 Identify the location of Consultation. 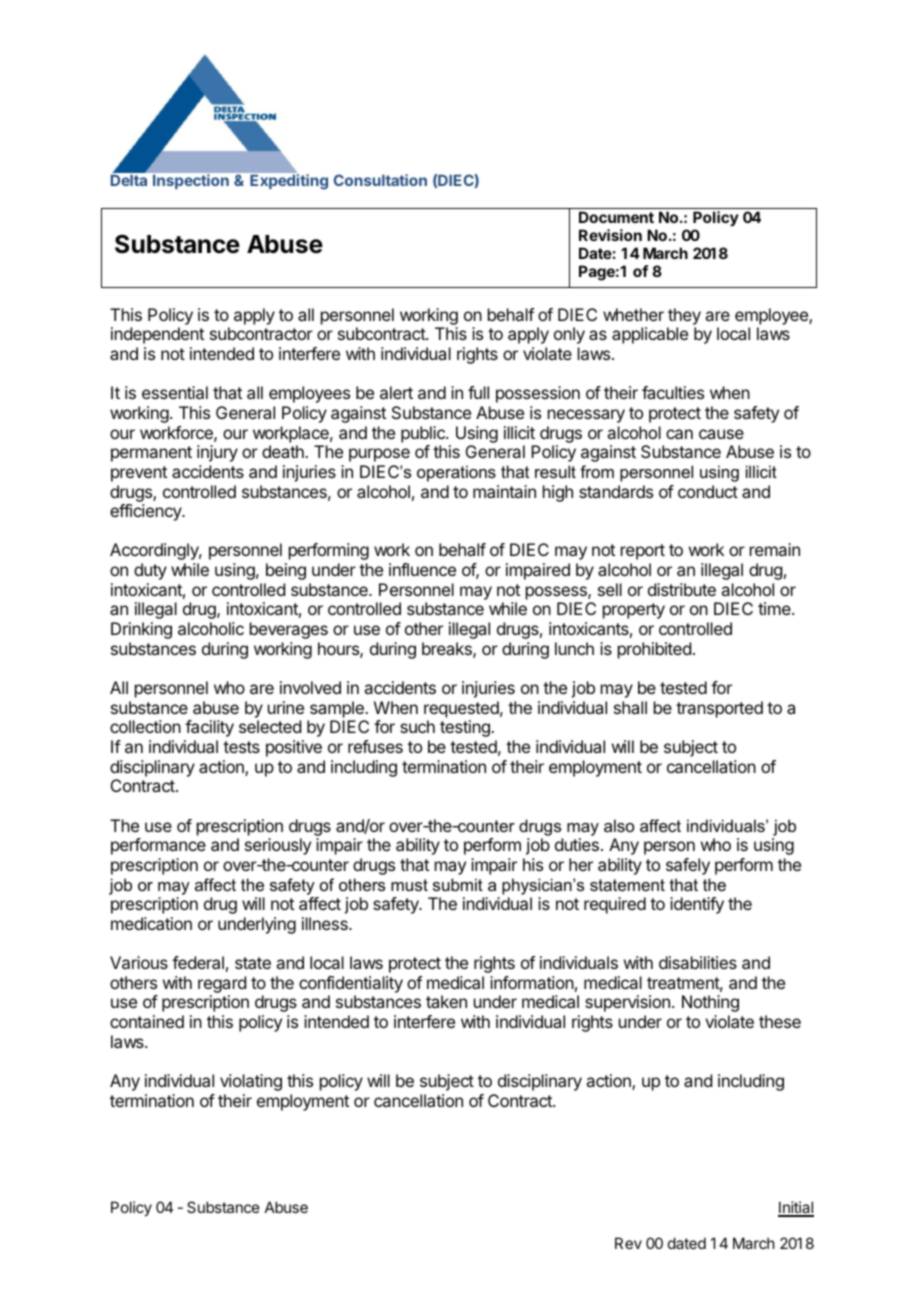
(380, 180).
